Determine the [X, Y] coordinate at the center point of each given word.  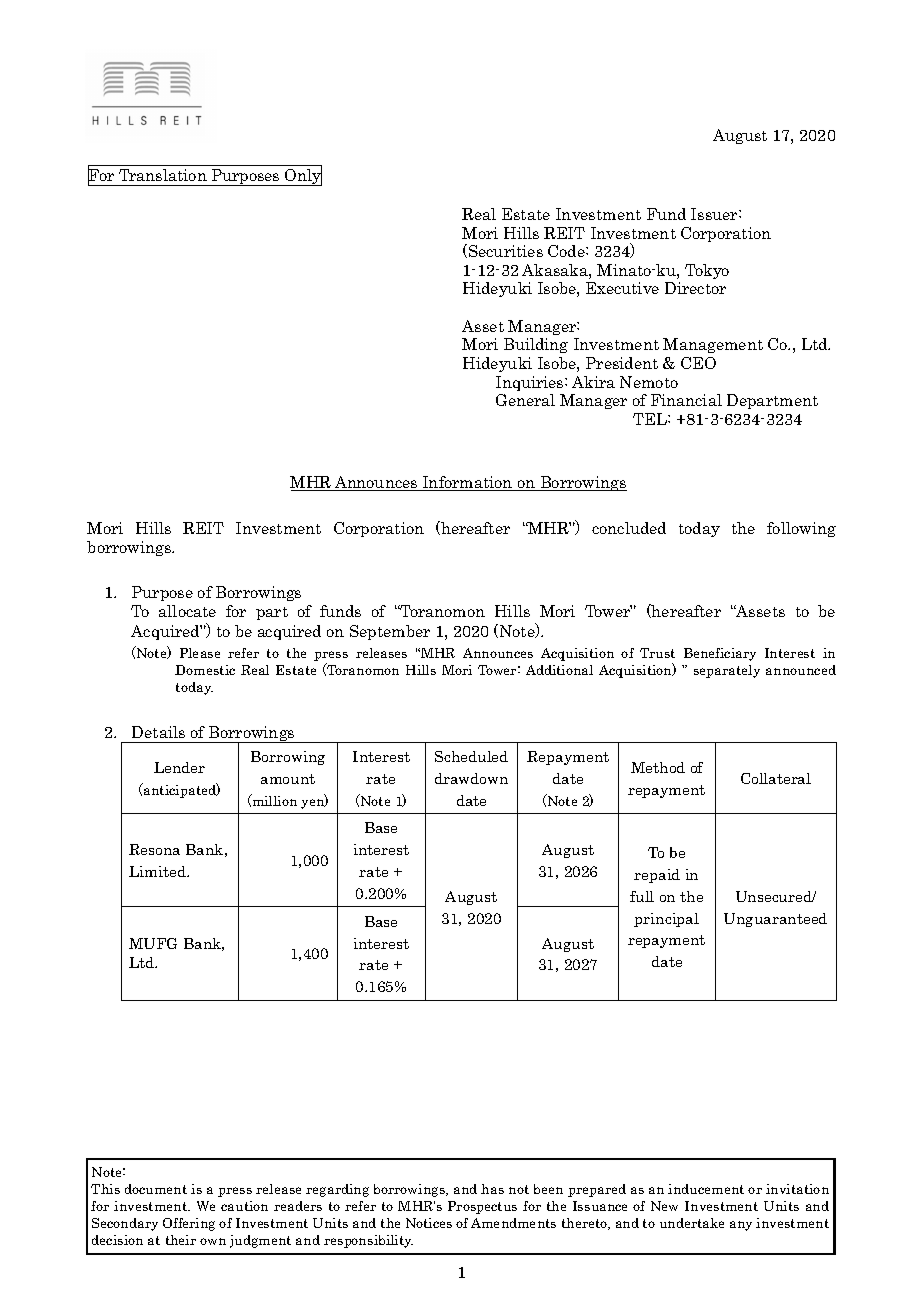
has [492, 1189]
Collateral [776, 778]
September [390, 632]
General [525, 400]
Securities [506, 251]
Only [302, 176]
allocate [187, 611]
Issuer [715, 214]
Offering [189, 1224]
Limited [158, 871]
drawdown [471, 778]
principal [666, 920]
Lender [179, 767]
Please [200, 653]
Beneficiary [720, 654]
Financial [686, 400]
